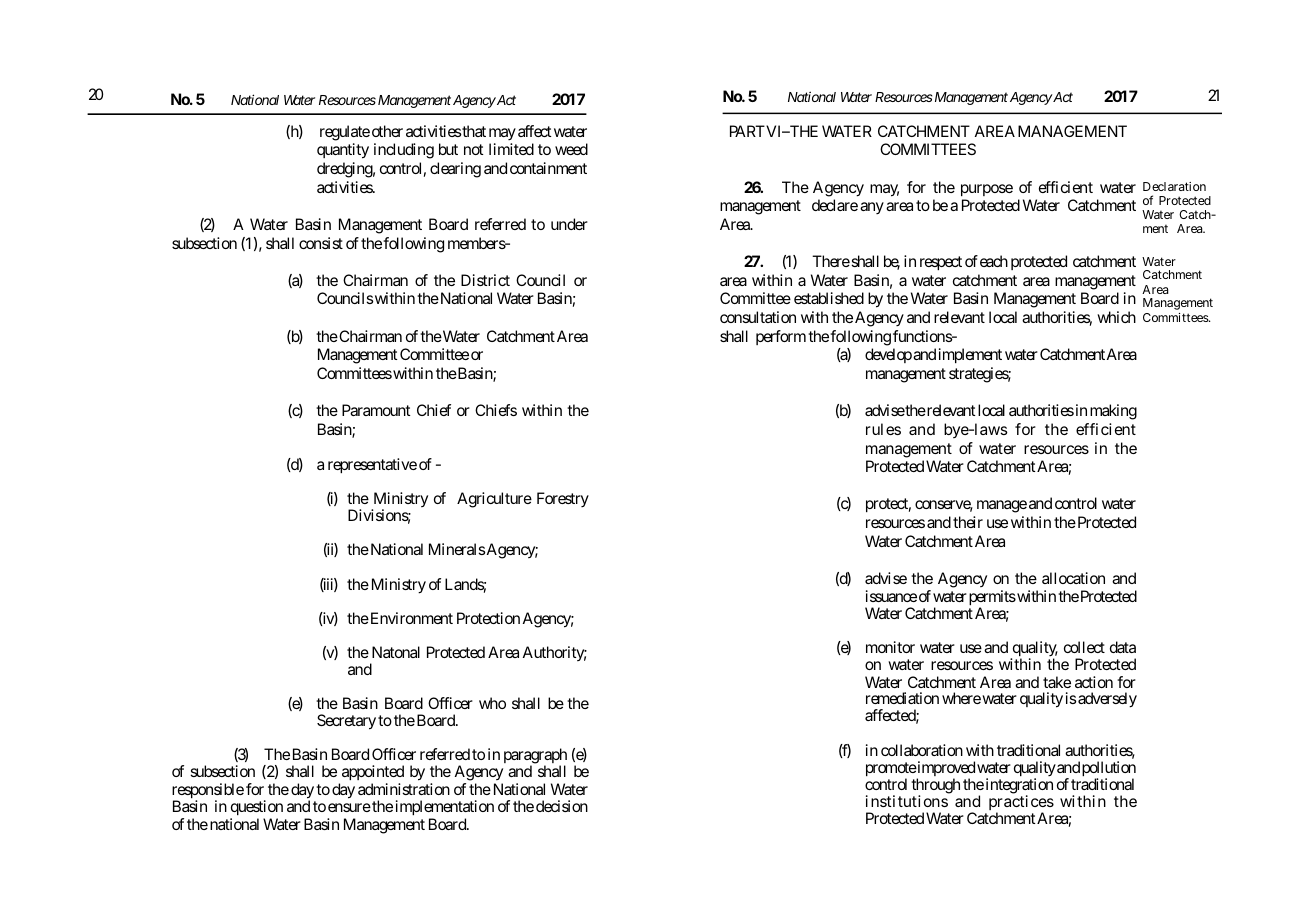 This screenshot has height=924, width=1308. I want to click on making, so click(1113, 412).
